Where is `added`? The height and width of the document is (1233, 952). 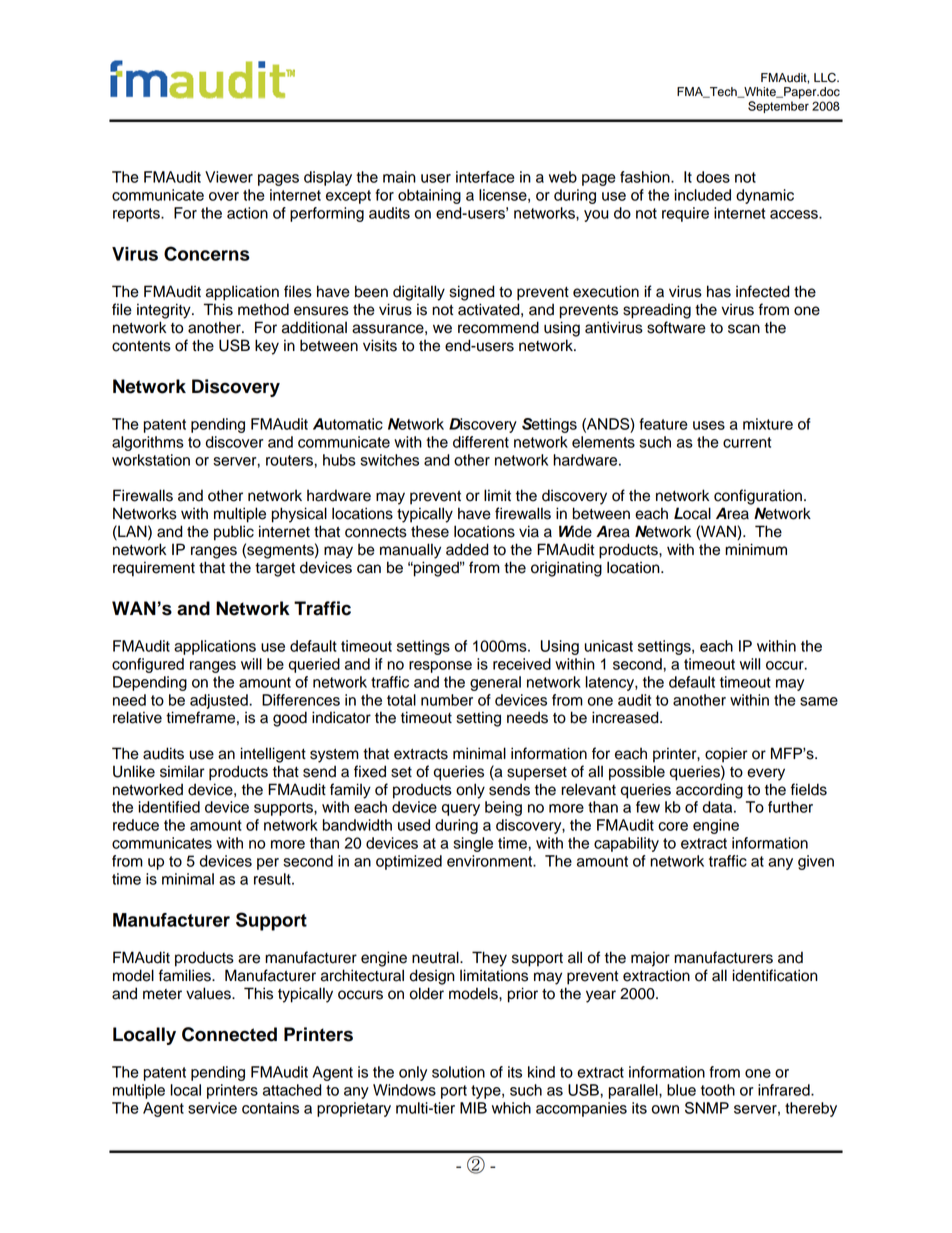 added is located at coordinates (467, 549).
